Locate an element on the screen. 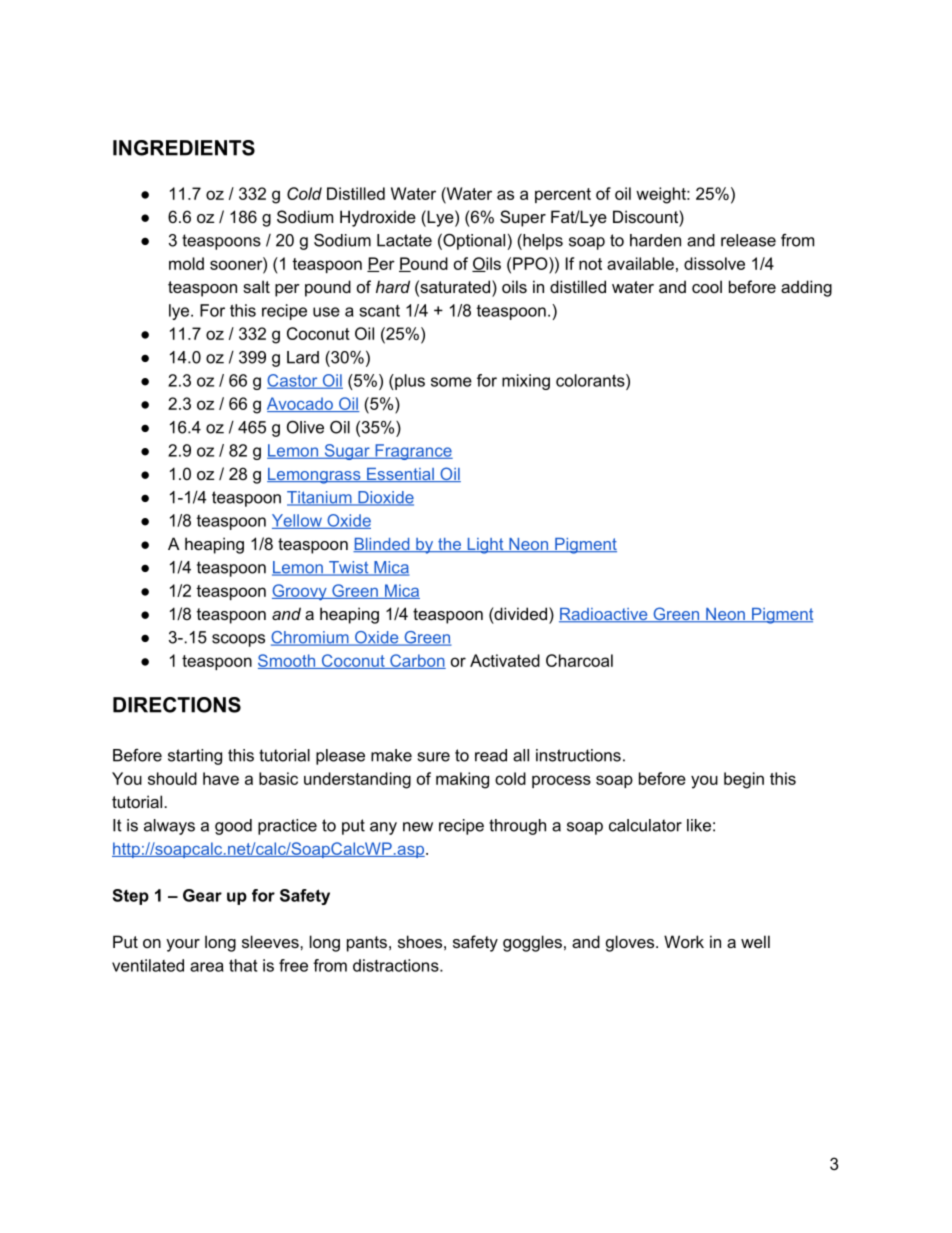 The height and width of the screenshot is (1233, 952). your is located at coordinates (183, 945).
